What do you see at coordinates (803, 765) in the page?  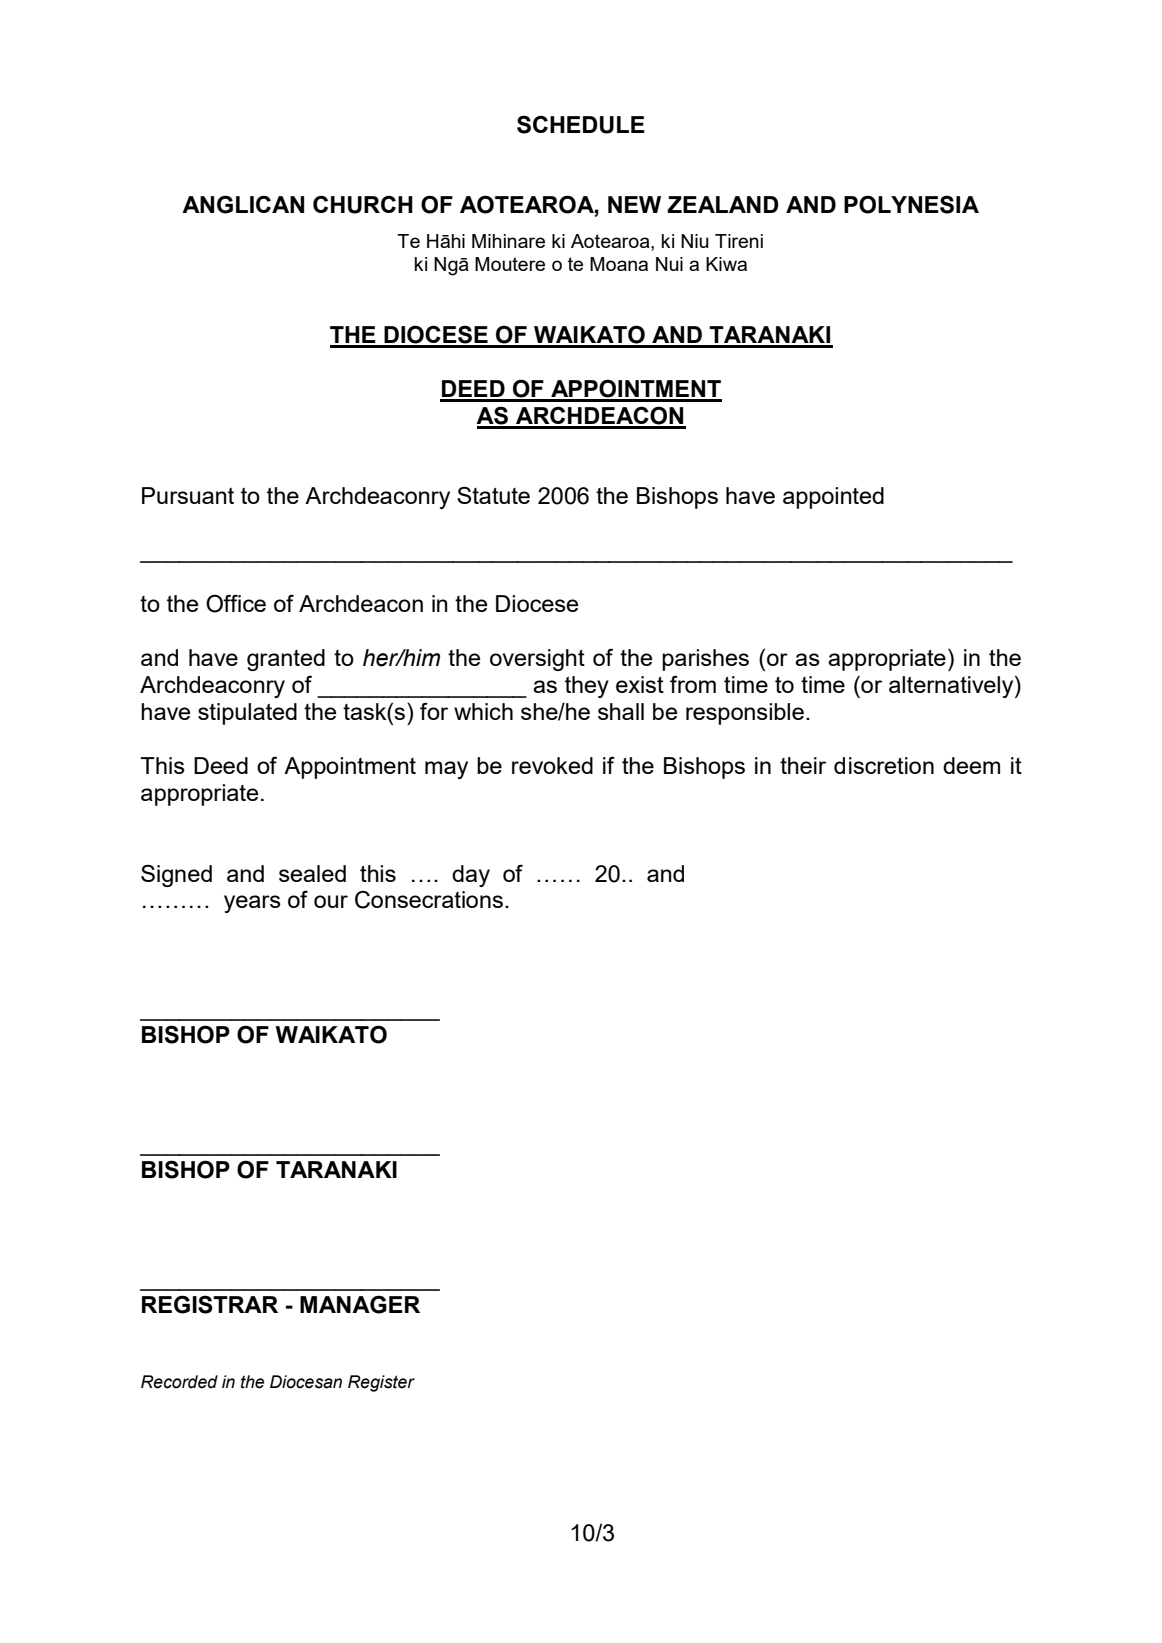 I see `their` at bounding box center [803, 765].
